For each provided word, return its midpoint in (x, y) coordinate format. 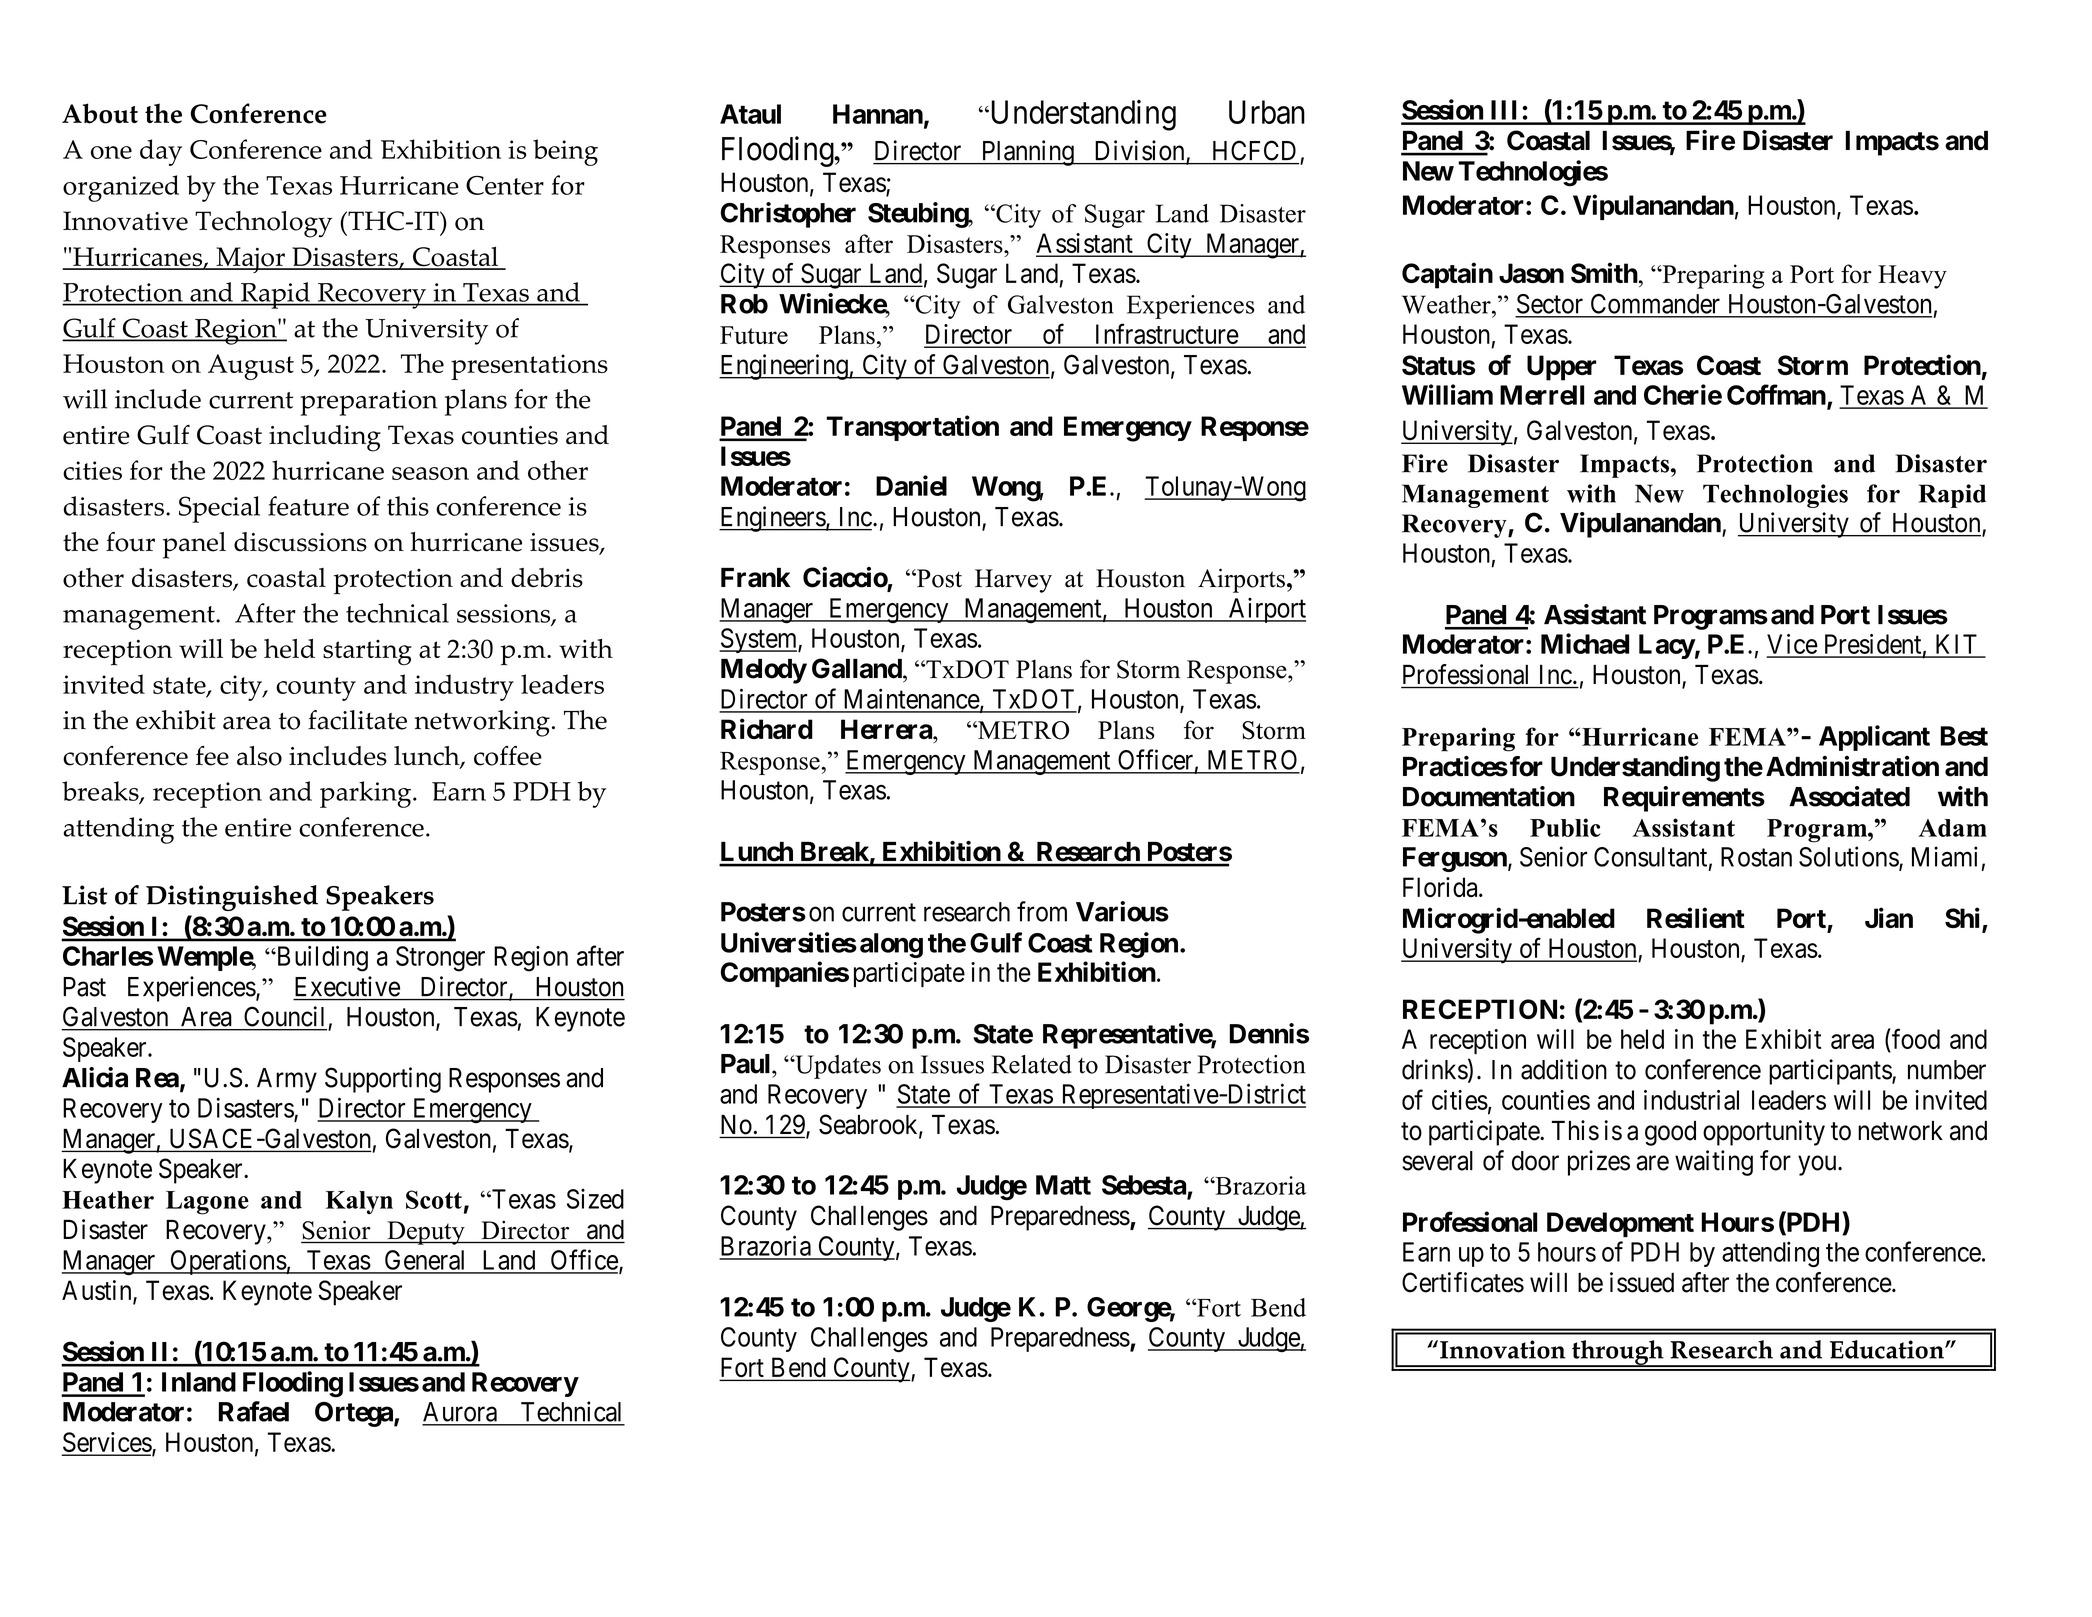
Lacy (1667, 646)
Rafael (254, 1411)
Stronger (440, 959)
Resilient (1696, 917)
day (161, 152)
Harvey (1013, 581)
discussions (300, 542)
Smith (1604, 272)
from (1042, 911)
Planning (1027, 153)
